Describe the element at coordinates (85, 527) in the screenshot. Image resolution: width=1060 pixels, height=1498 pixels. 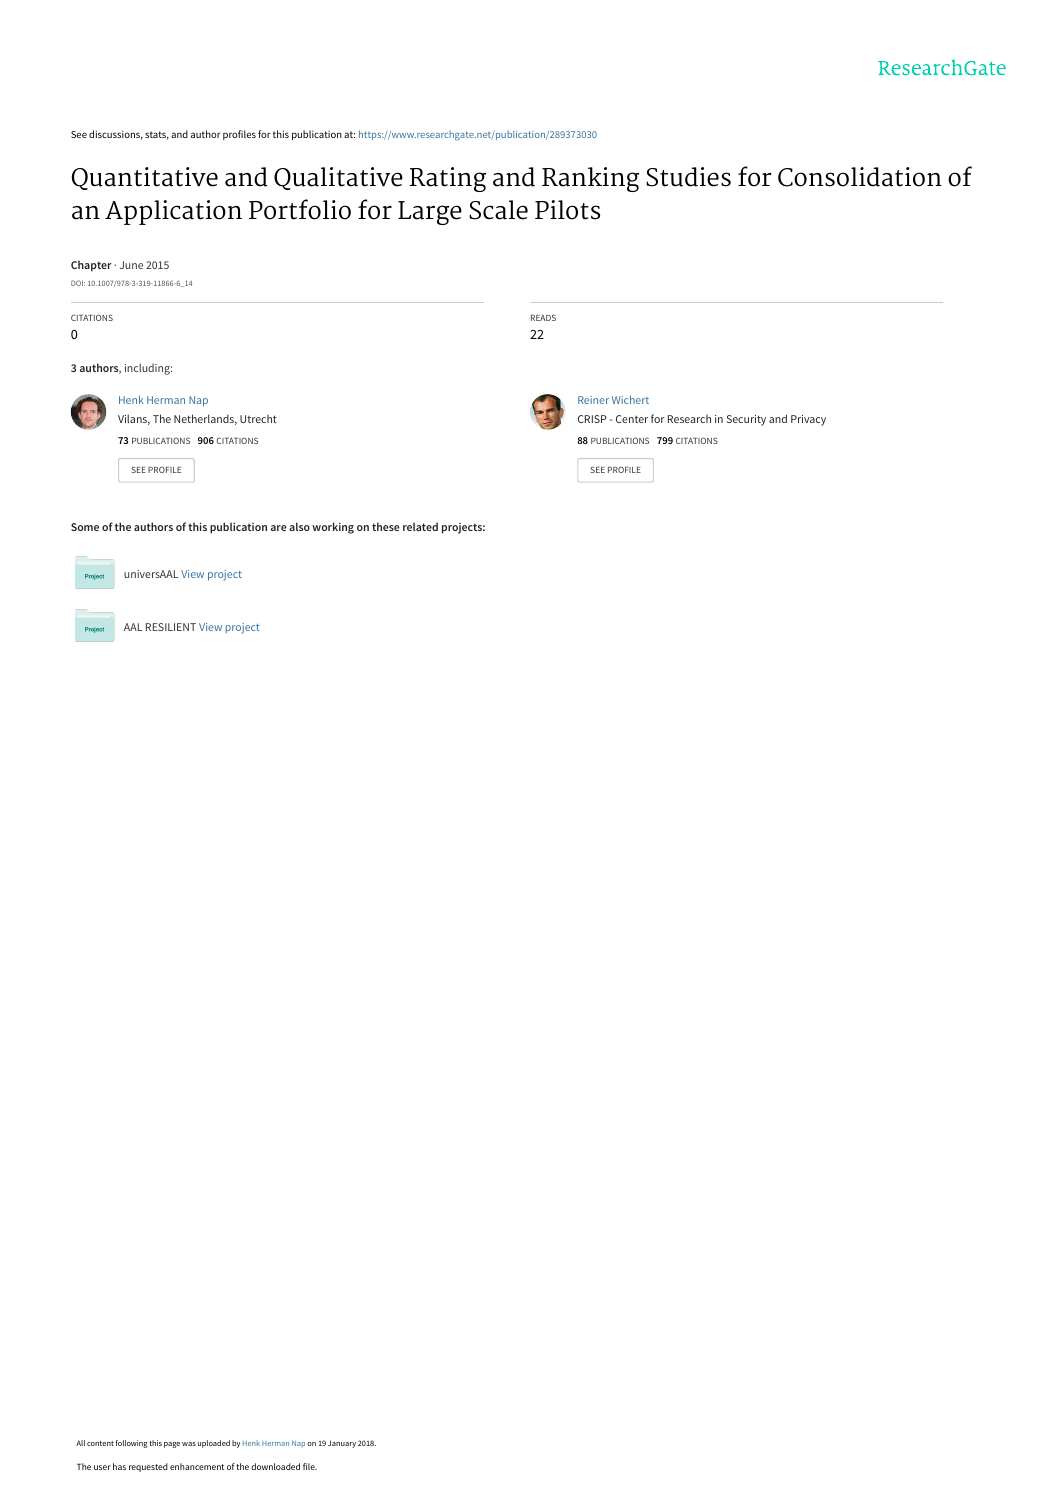
I see `Some` at that location.
